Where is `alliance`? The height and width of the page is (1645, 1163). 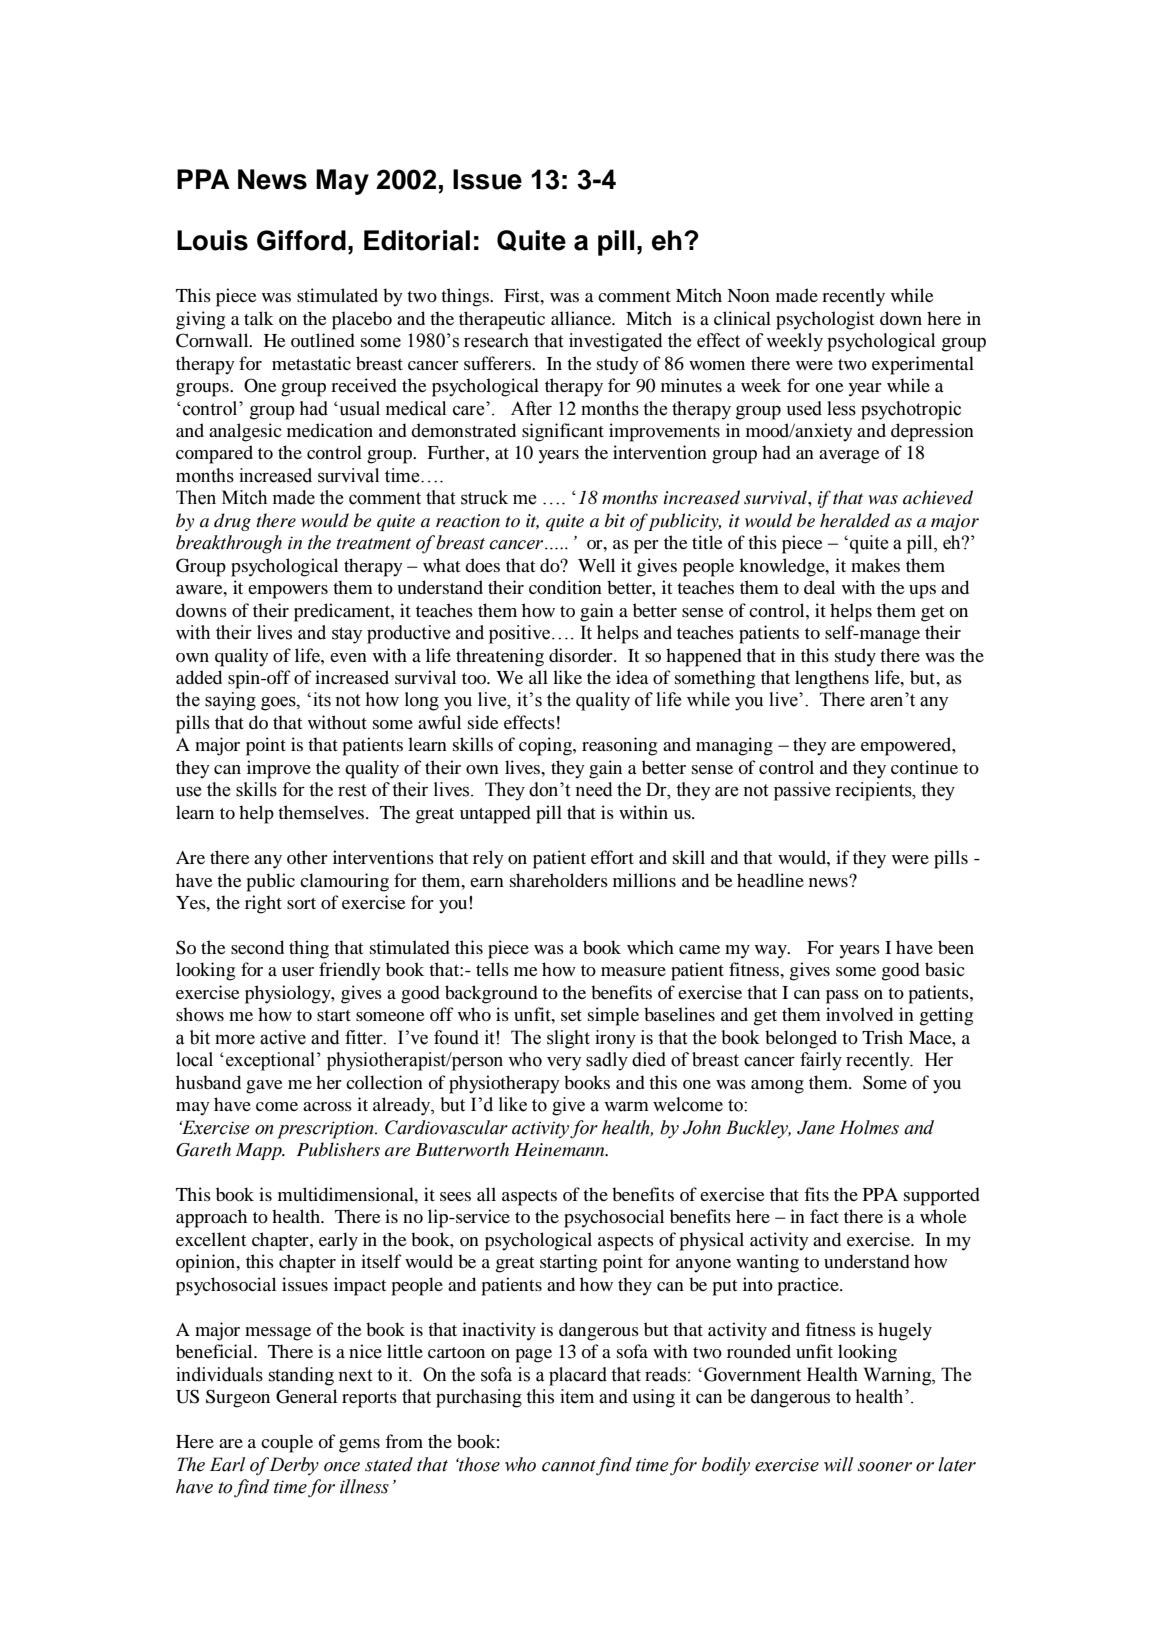 alliance is located at coordinates (582, 318).
